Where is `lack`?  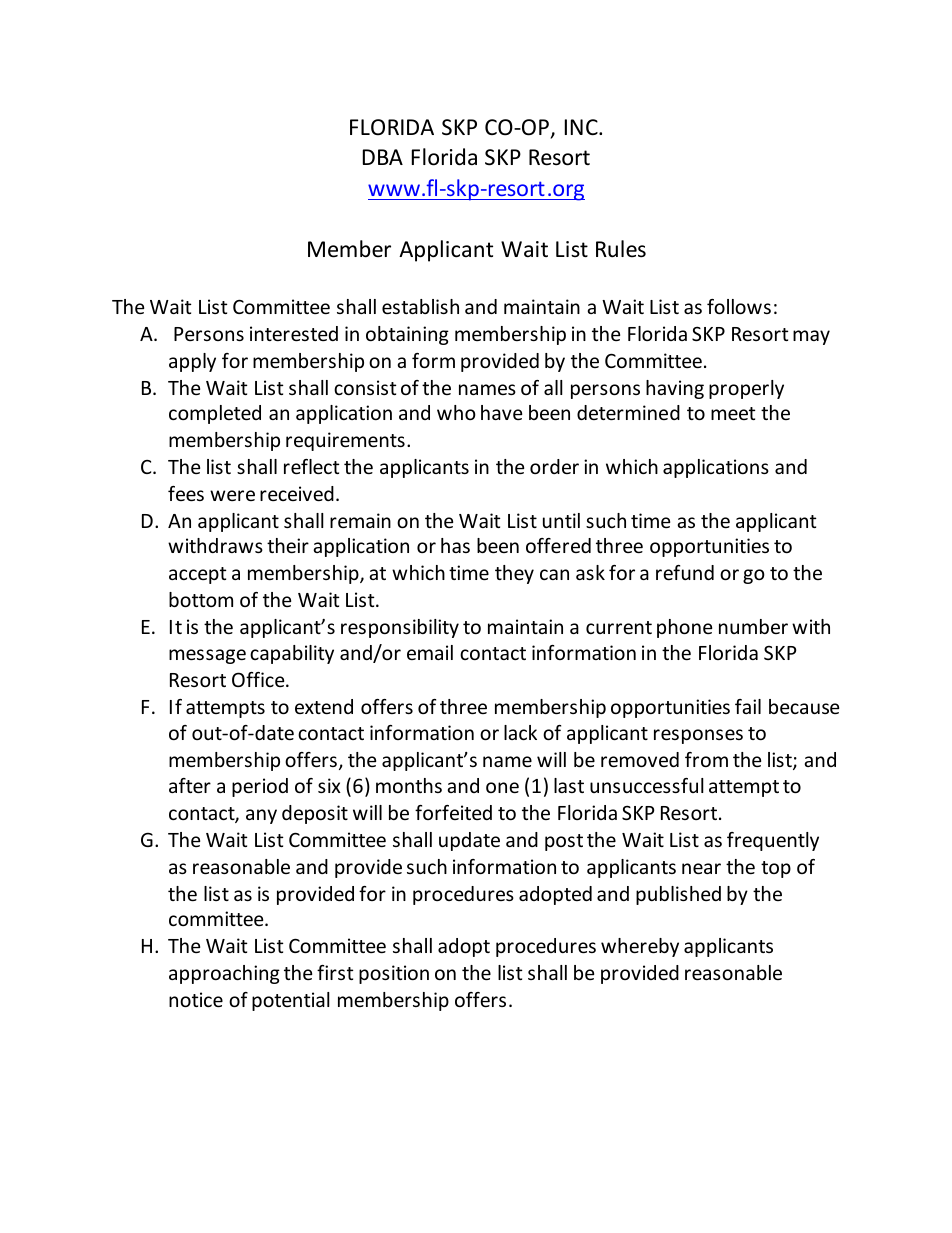
lack is located at coordinates (520, 732).
